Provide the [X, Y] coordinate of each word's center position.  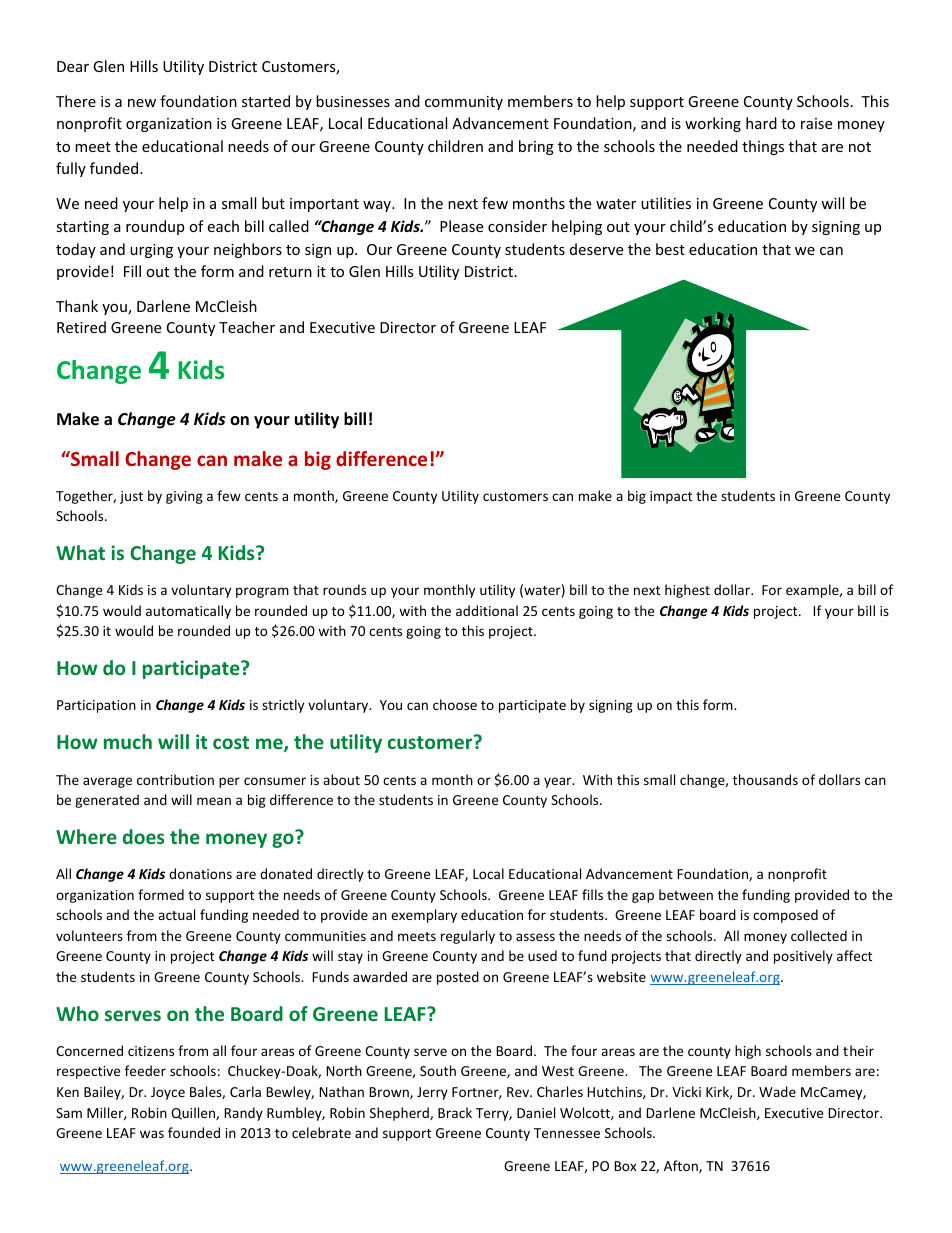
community [464, 103]
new [142, 103]
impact [671, 497]
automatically [188, 612]
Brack [455, 1112]
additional [487, 610]
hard [761, 123]
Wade [777, 1091]
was [152, 1134]
